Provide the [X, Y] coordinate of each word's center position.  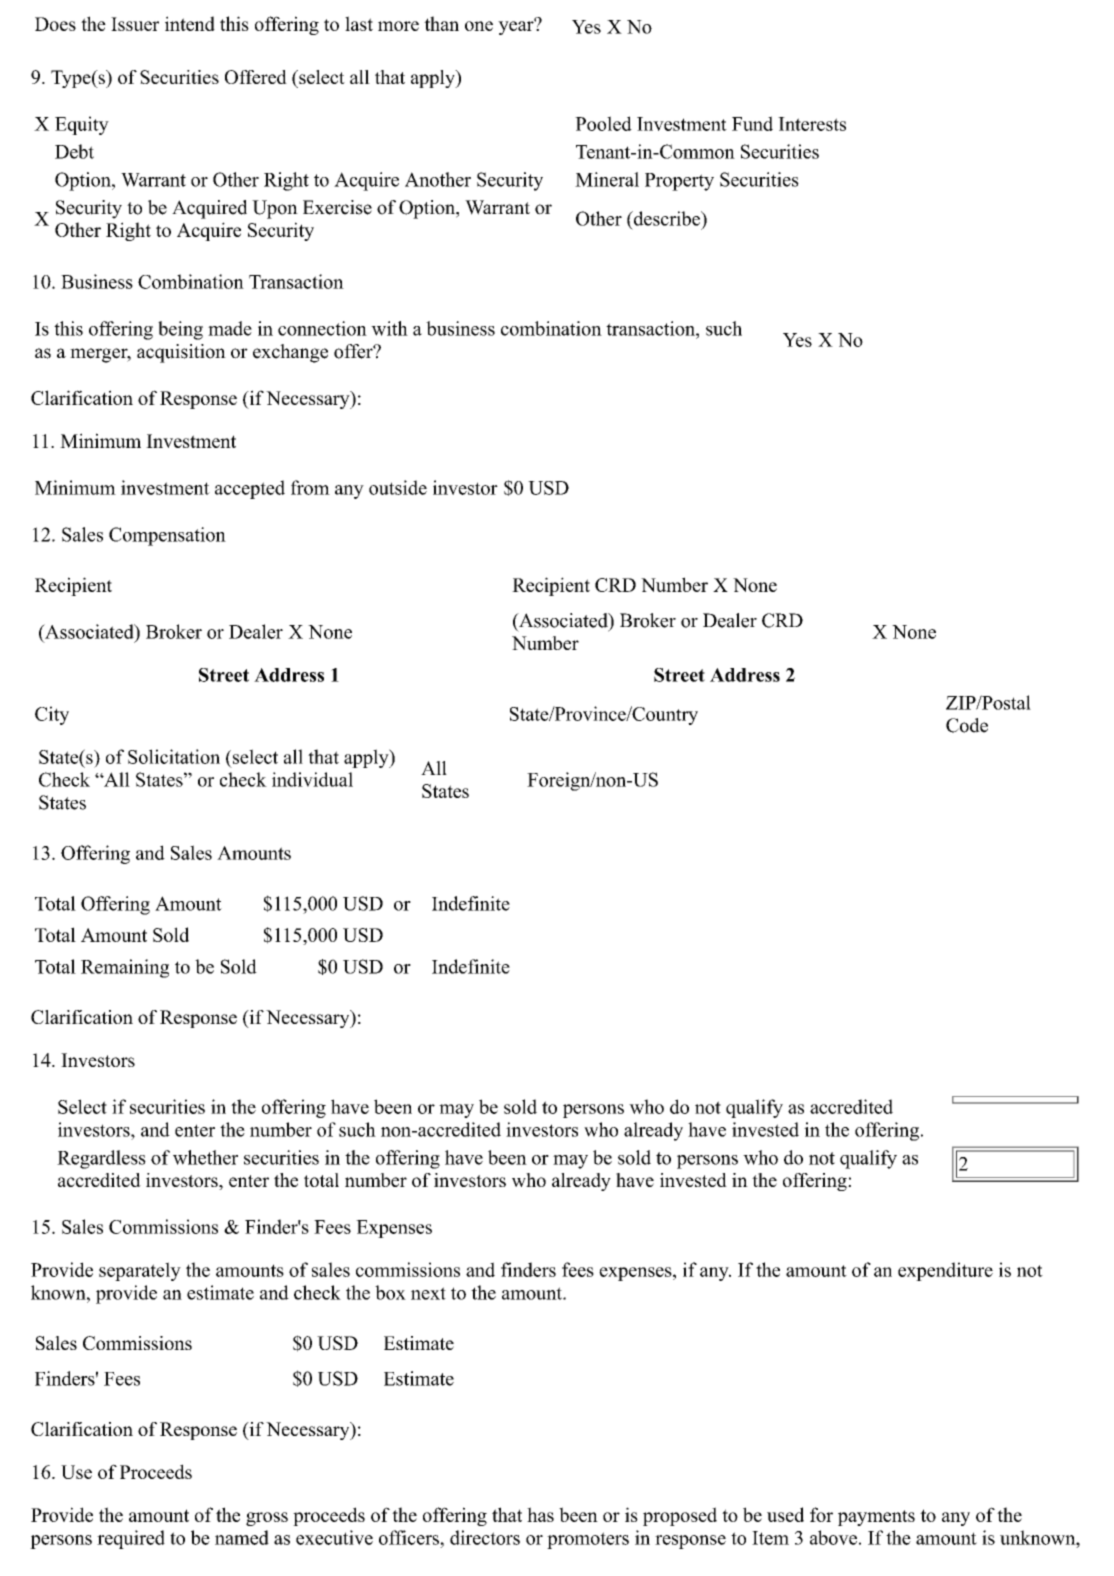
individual [312, 779]
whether [205, 1157]
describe [666, 218]
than [441, 23]
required [131, 1539]
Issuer [135, 24]
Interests [812, 124]
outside [398, 487]
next [428, 1293]
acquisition [181, 353]
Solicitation [174, 756]
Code [967, 725]
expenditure [945, 1271]
